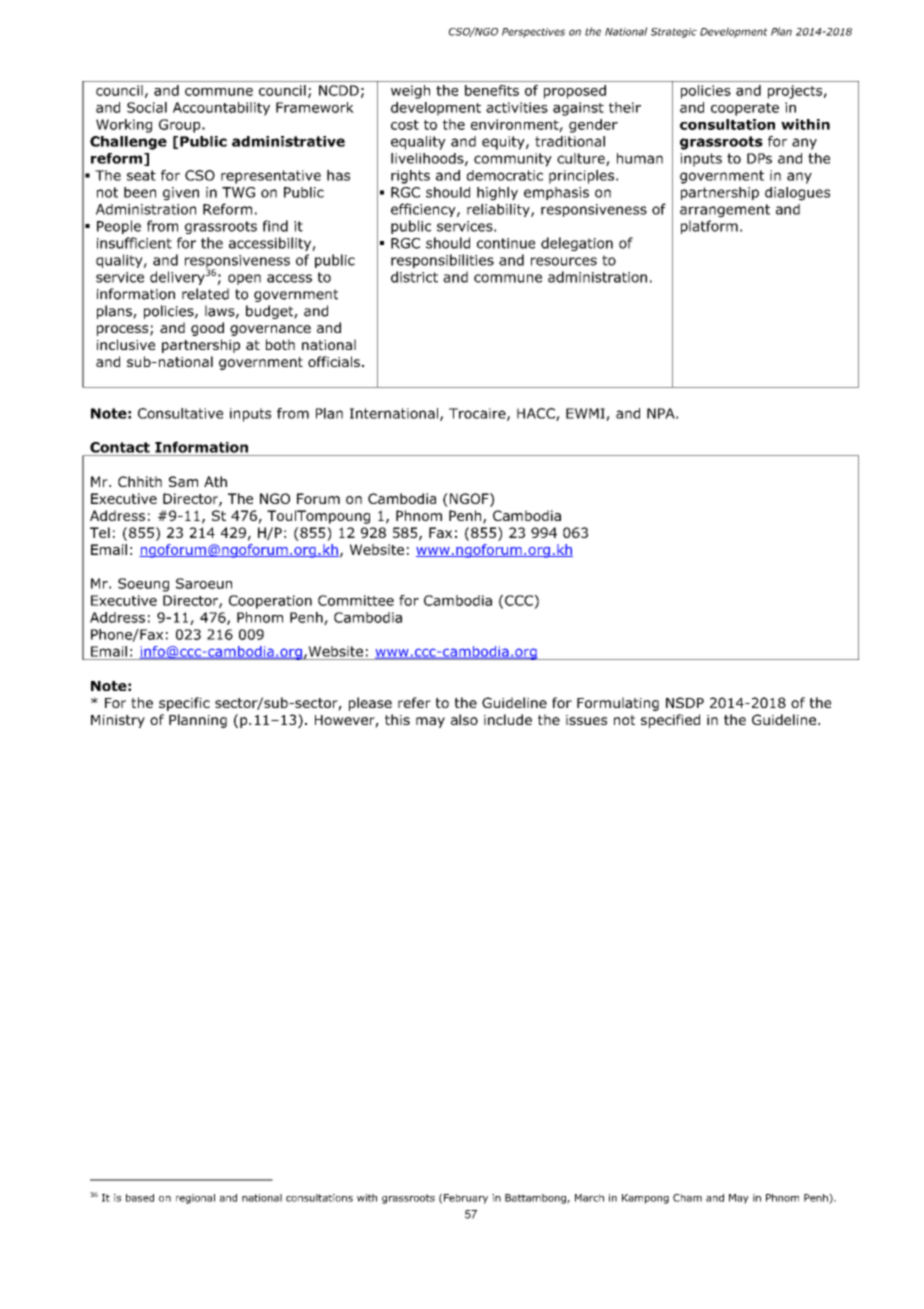 Image resolution: width=924 pixels, height=1309 pixels. I want to click on Cooperation, so click(270, 602).
